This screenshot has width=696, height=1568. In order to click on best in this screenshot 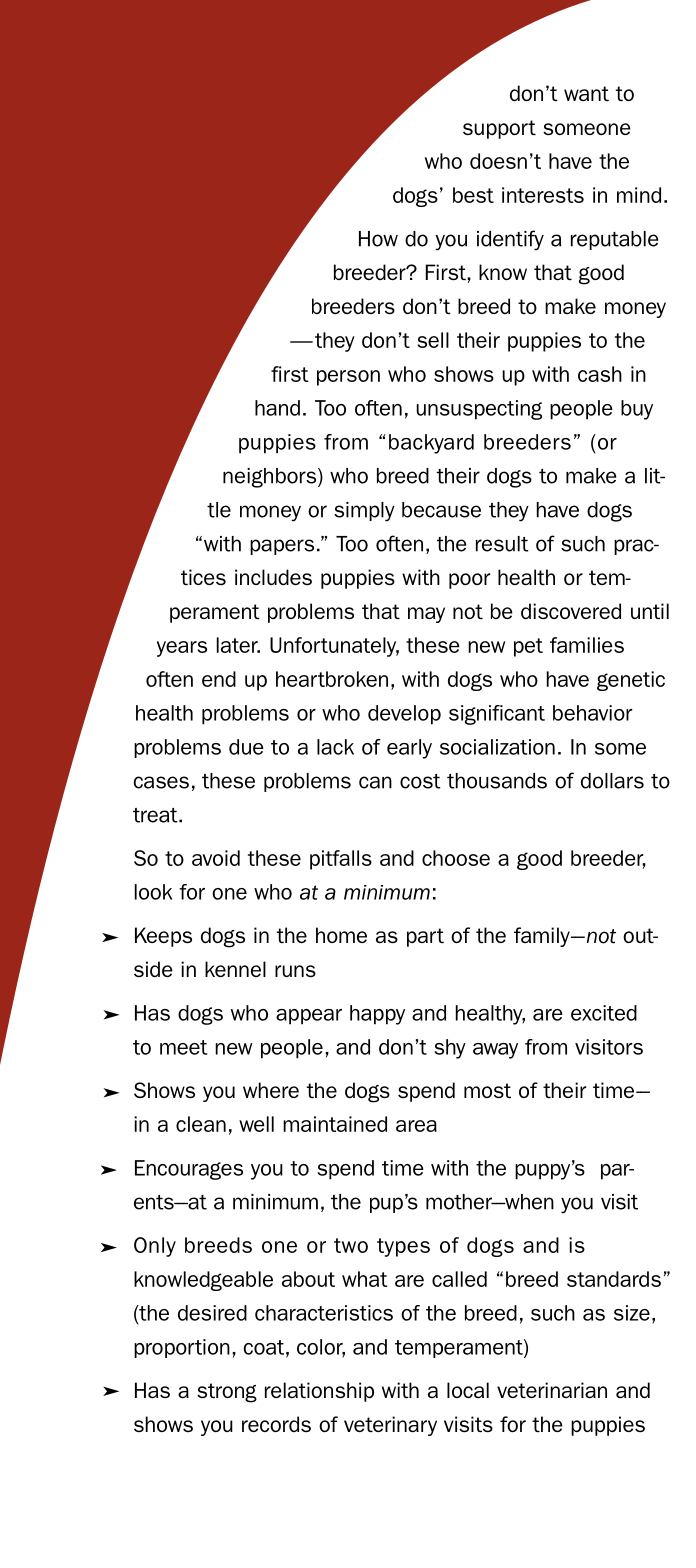, I will do `click(473, 195)`.
